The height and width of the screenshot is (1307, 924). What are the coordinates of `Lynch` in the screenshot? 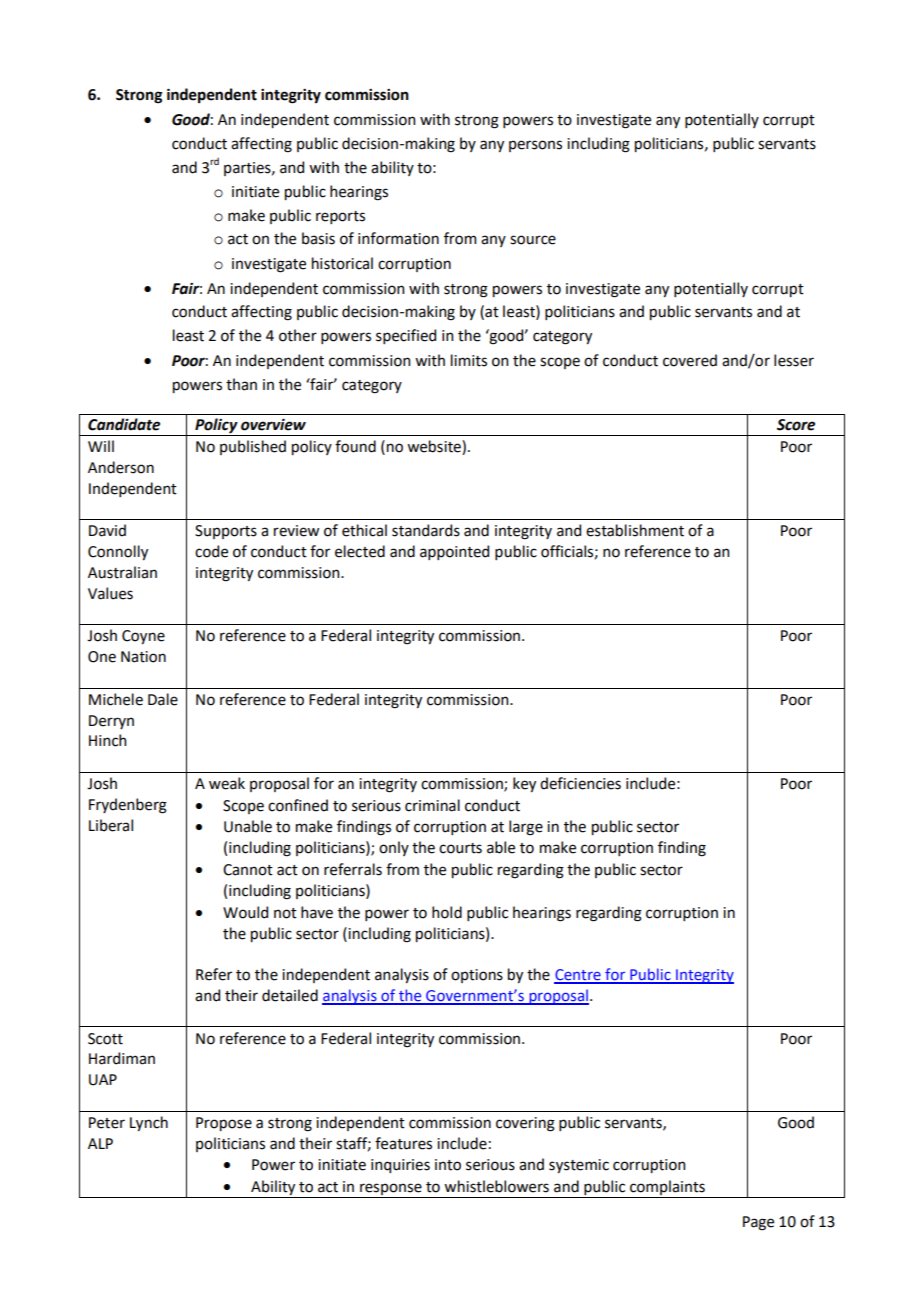 It's located at (149, 1123).
